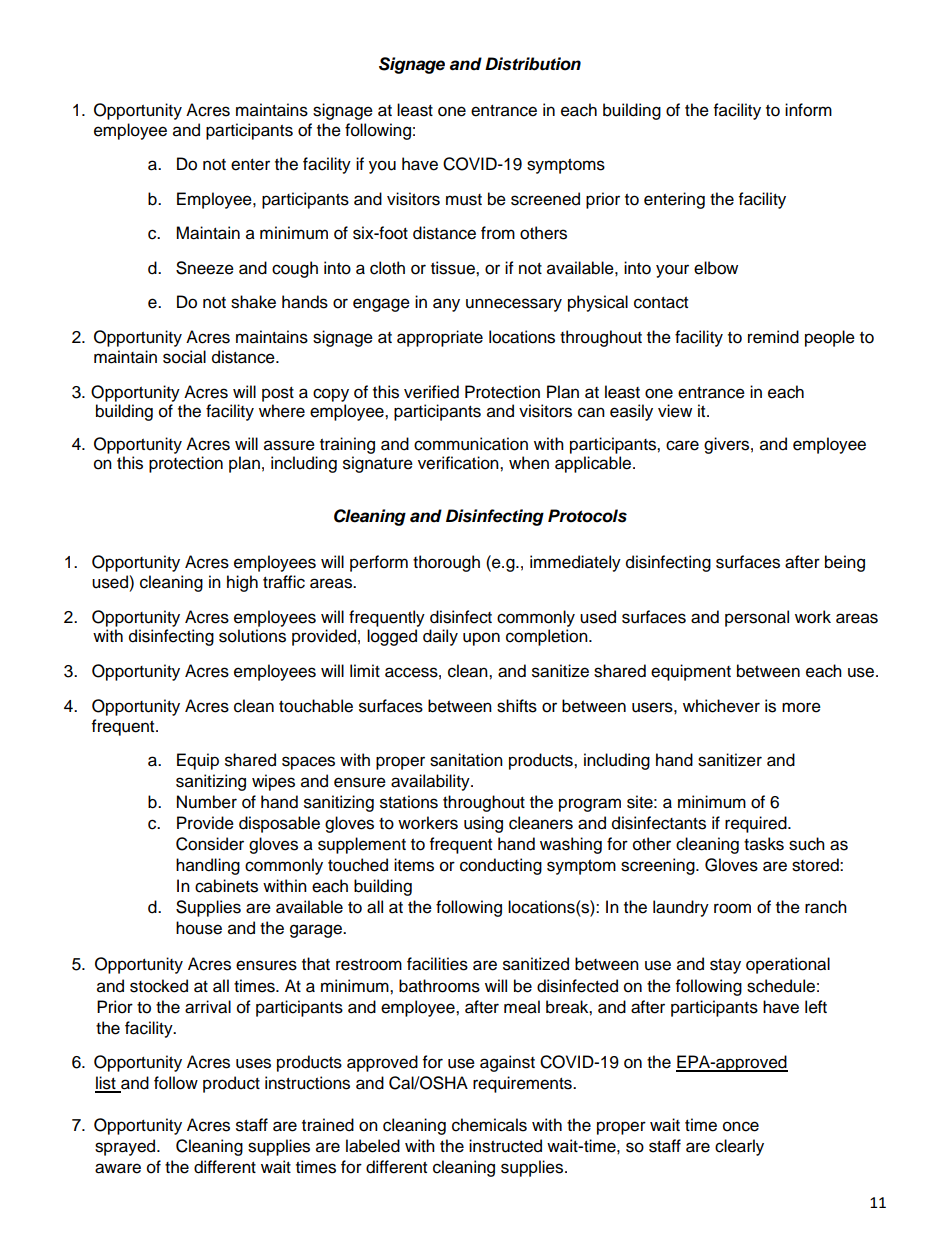 Image resolution: width=952 pixels, height=1233 pixels. Describe the element at coordinates (210, 844) in the image. I see `Consider` at that location.
